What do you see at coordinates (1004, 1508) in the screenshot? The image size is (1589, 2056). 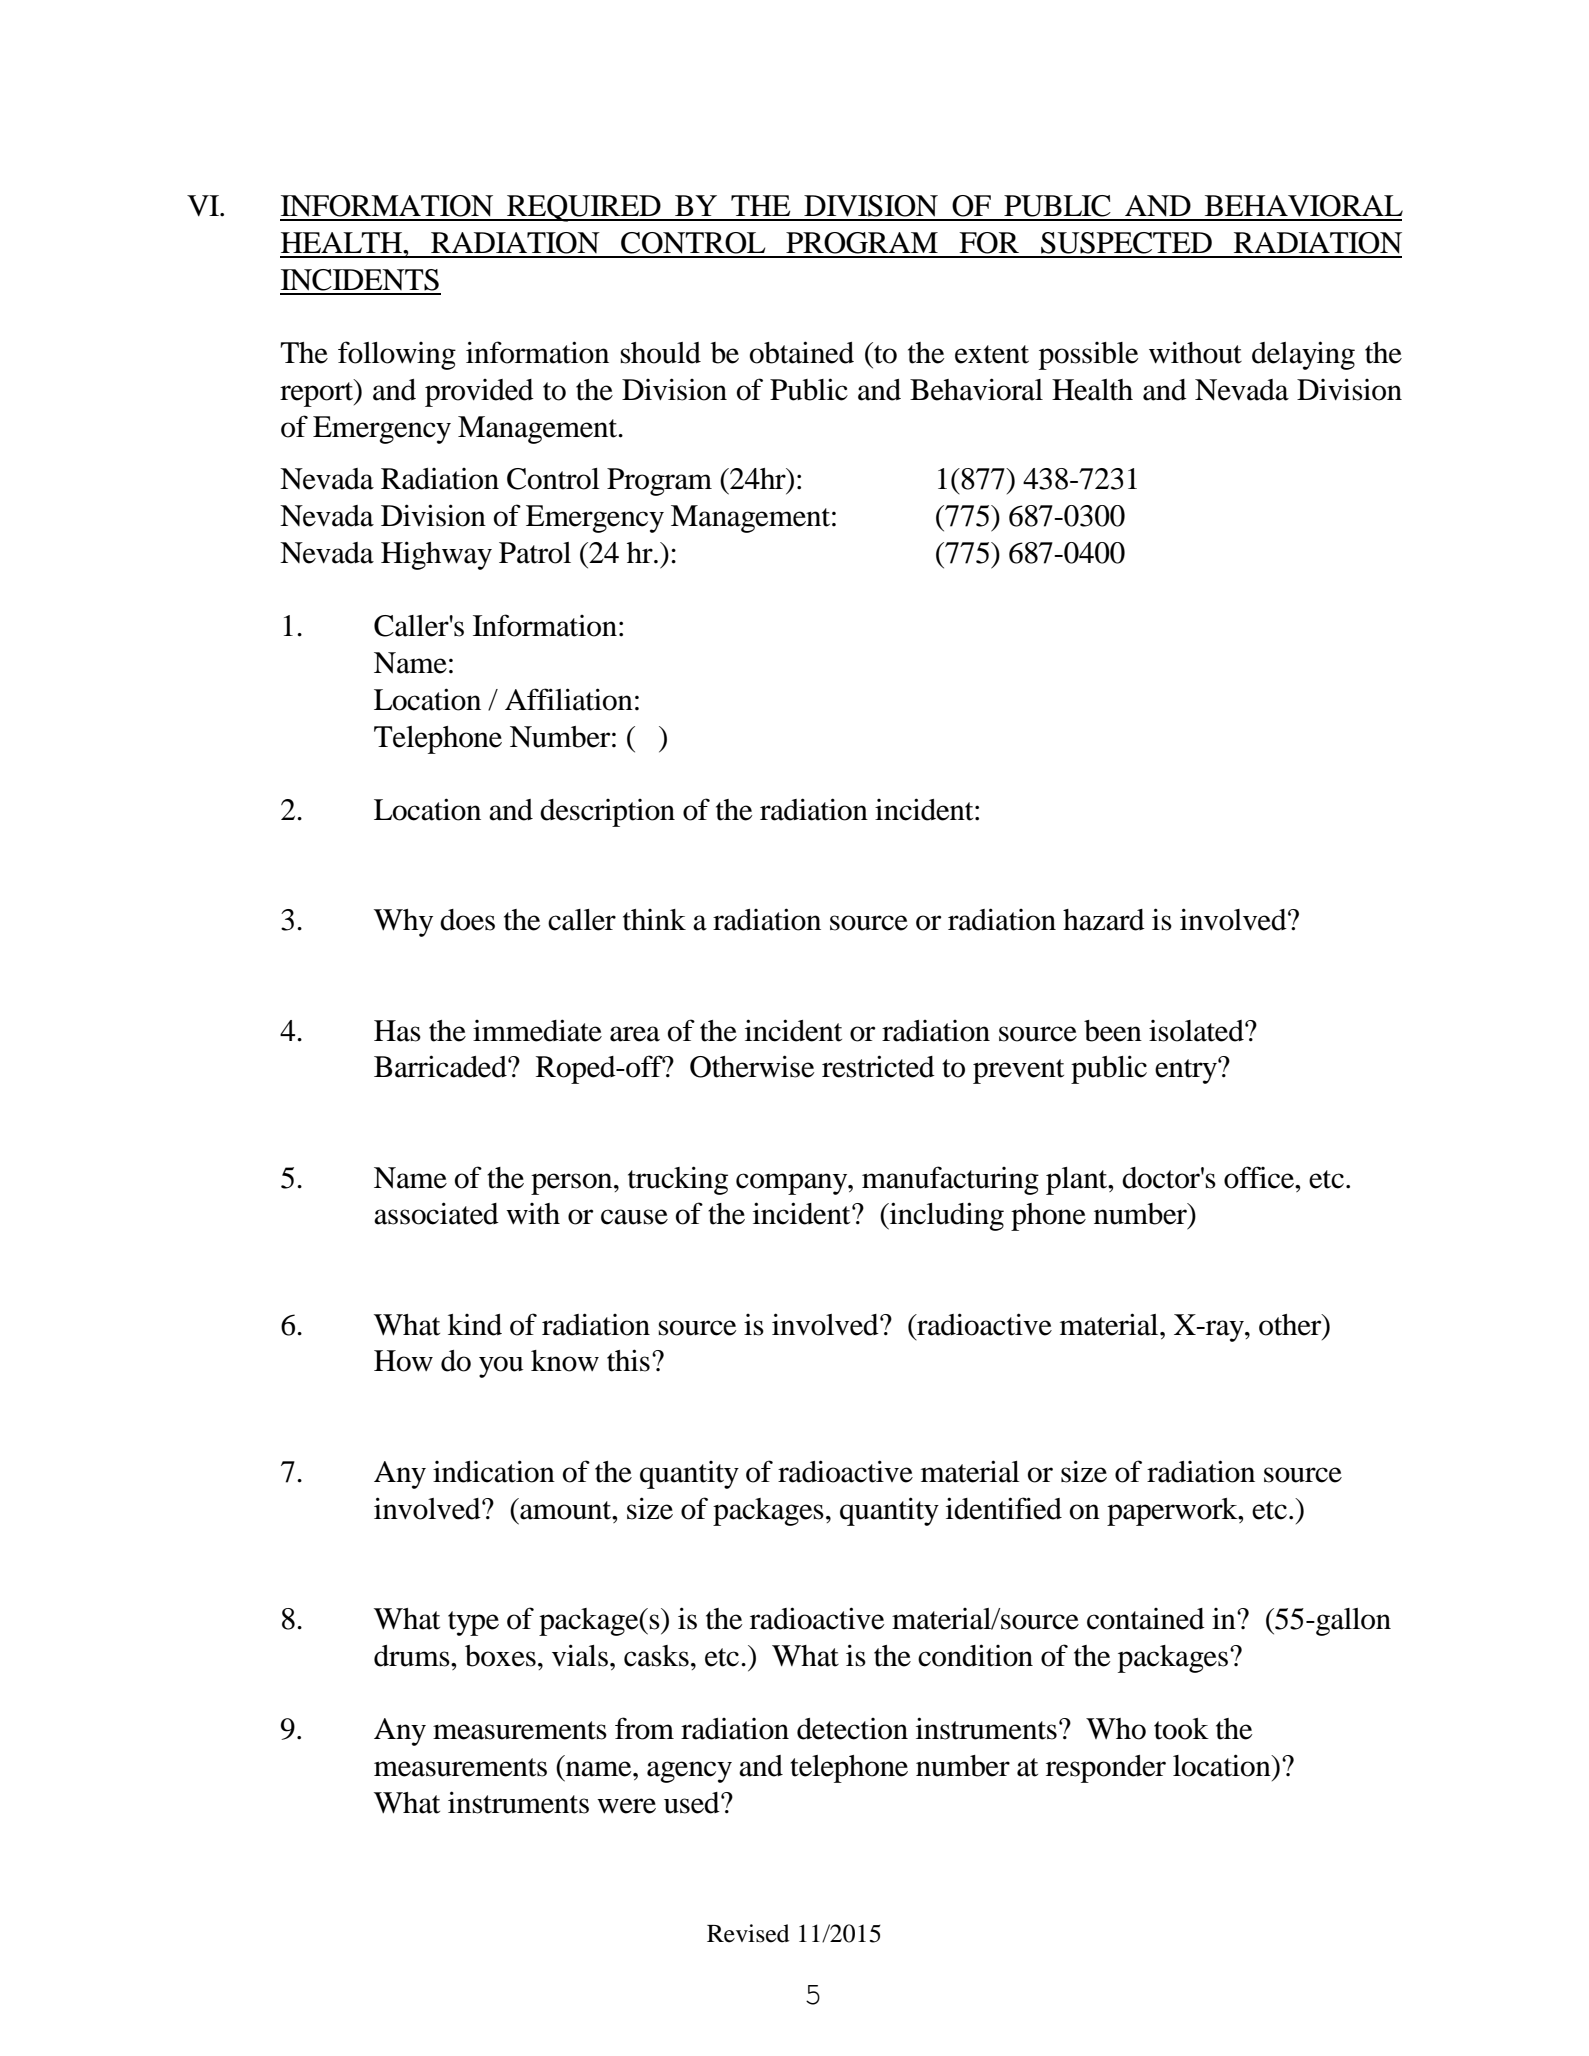 I see `identified` at bounding box center [1004, 1508].
